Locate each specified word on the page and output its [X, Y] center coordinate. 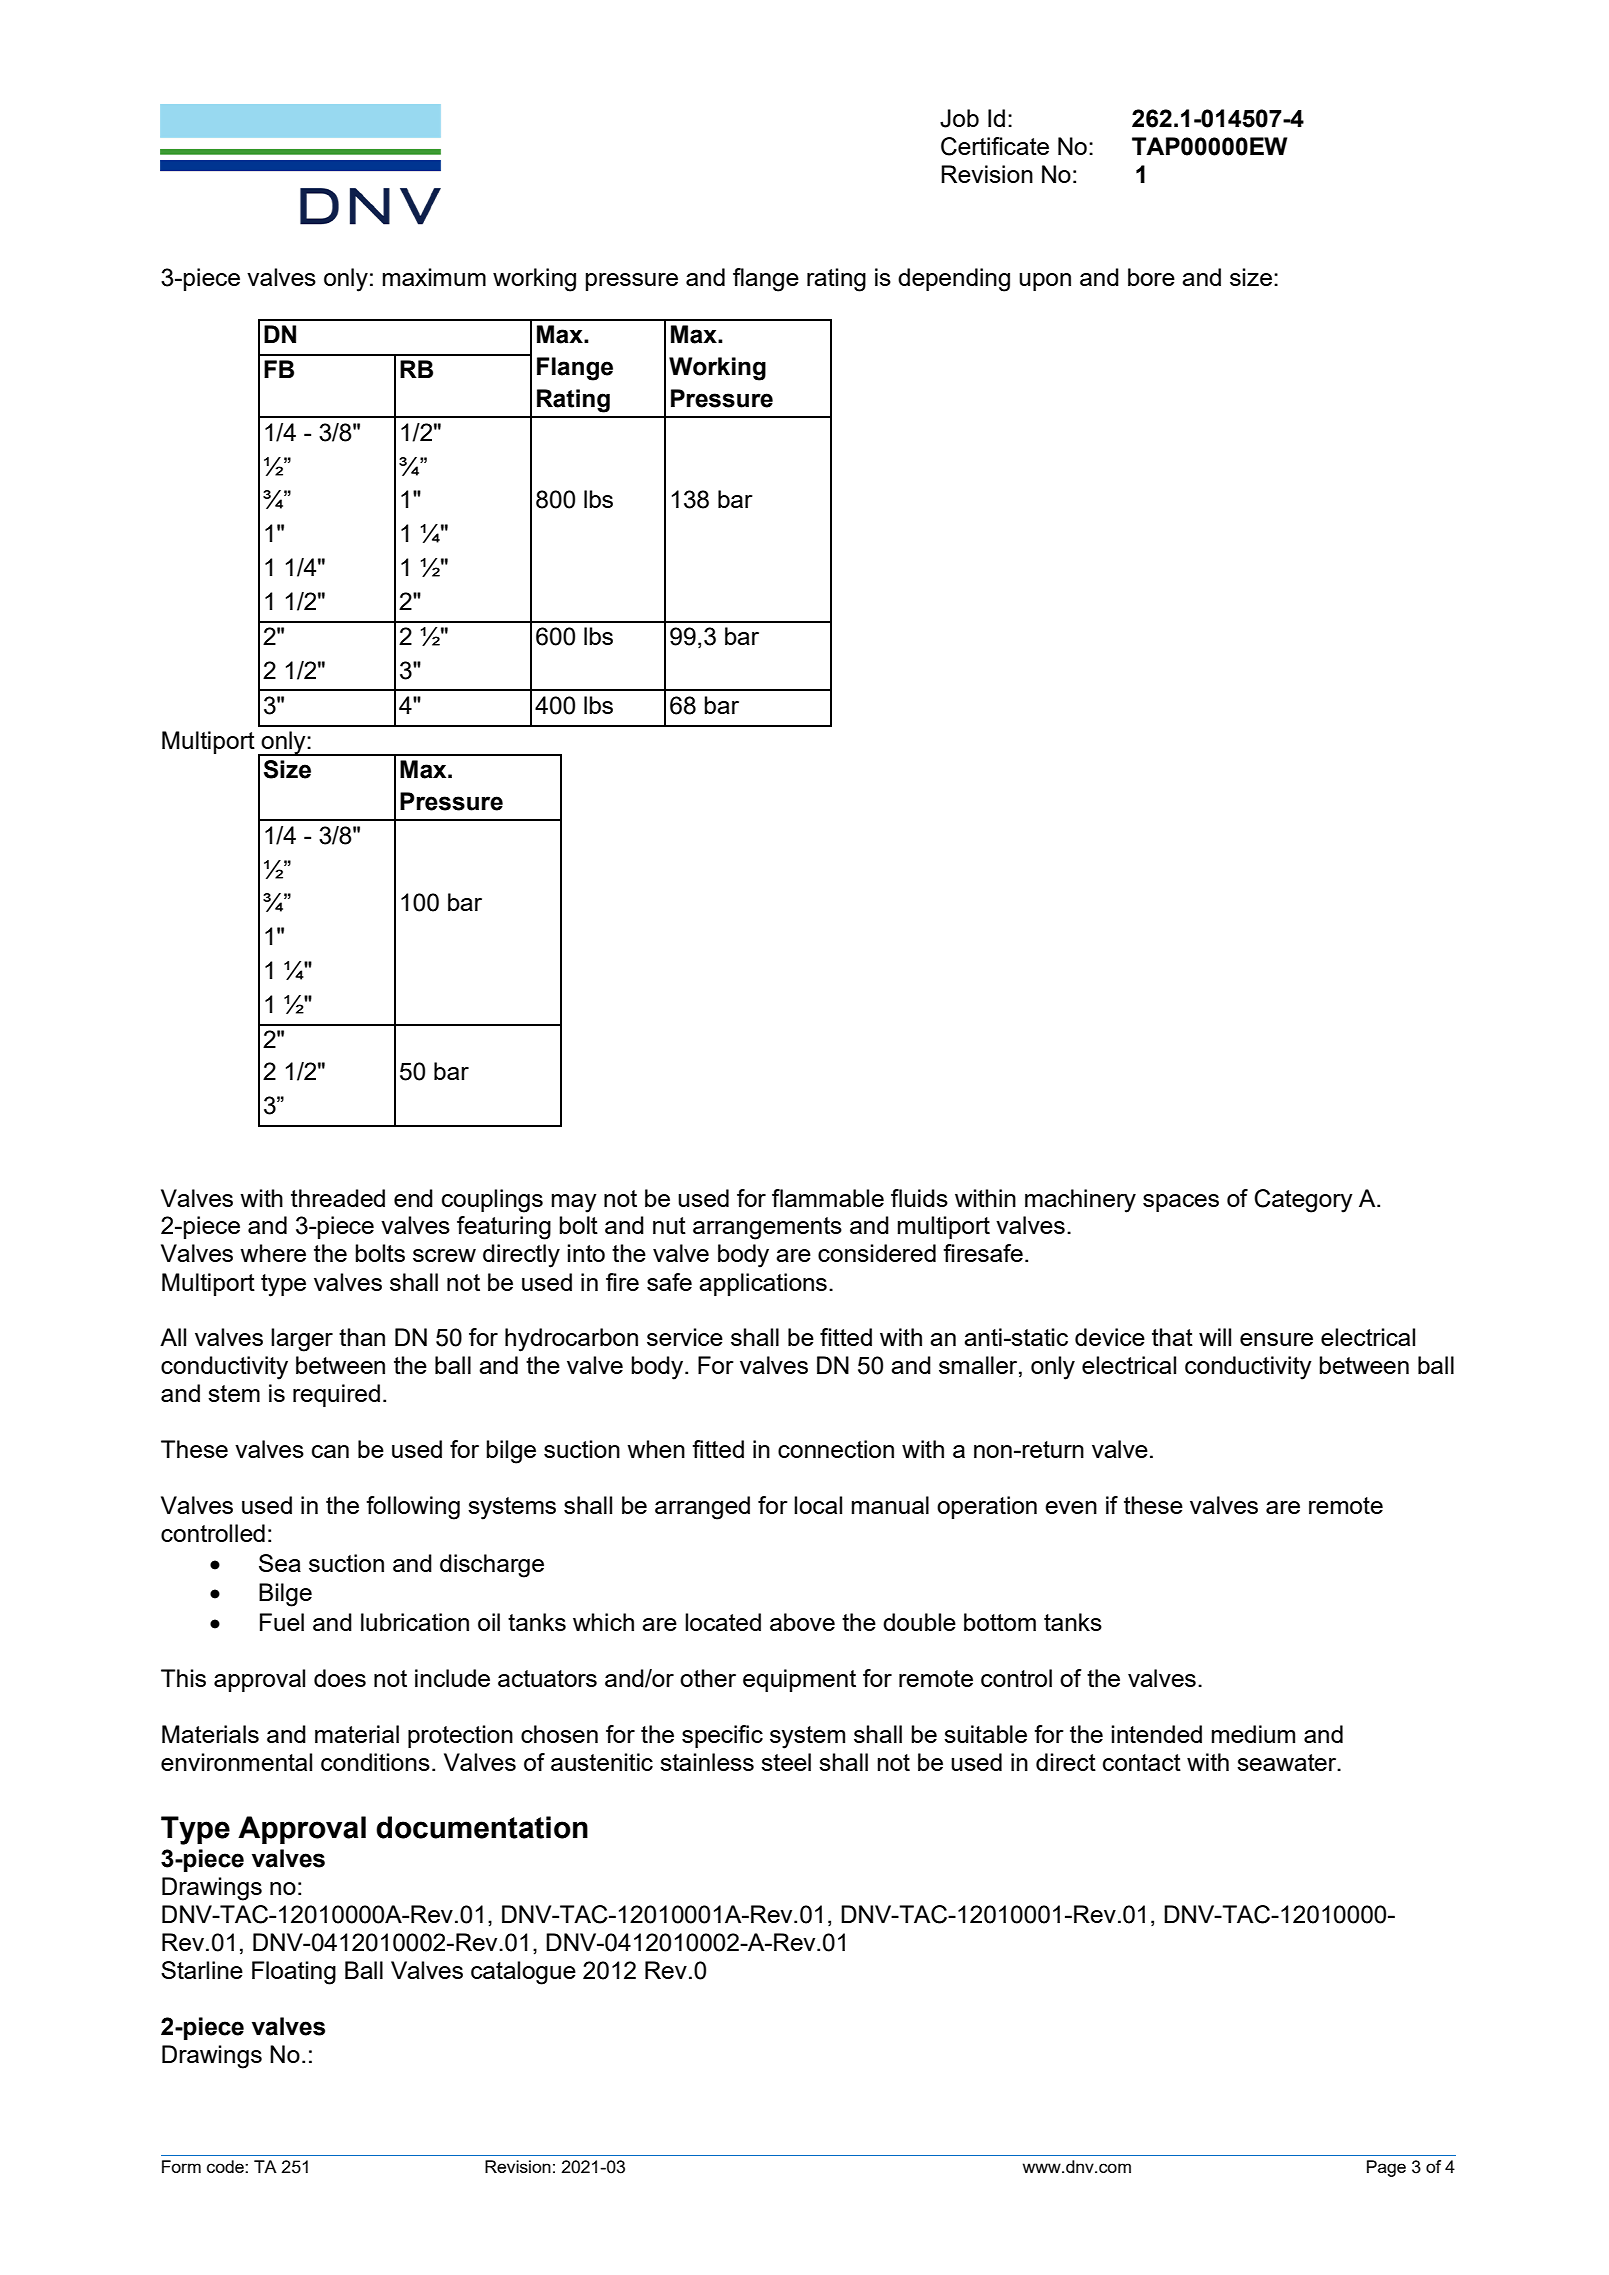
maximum [434, 277]
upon [1045, 282]
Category [1303, 1201]
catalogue [523, 1973]
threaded [338, 1198]
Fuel [282, 1622]
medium [1253, 1734]
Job [959, 118]
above [802, 1622]
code [226, 2166]
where [273, 1253]
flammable [828, 1198]
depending [954, 280]
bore [1151, 277]
